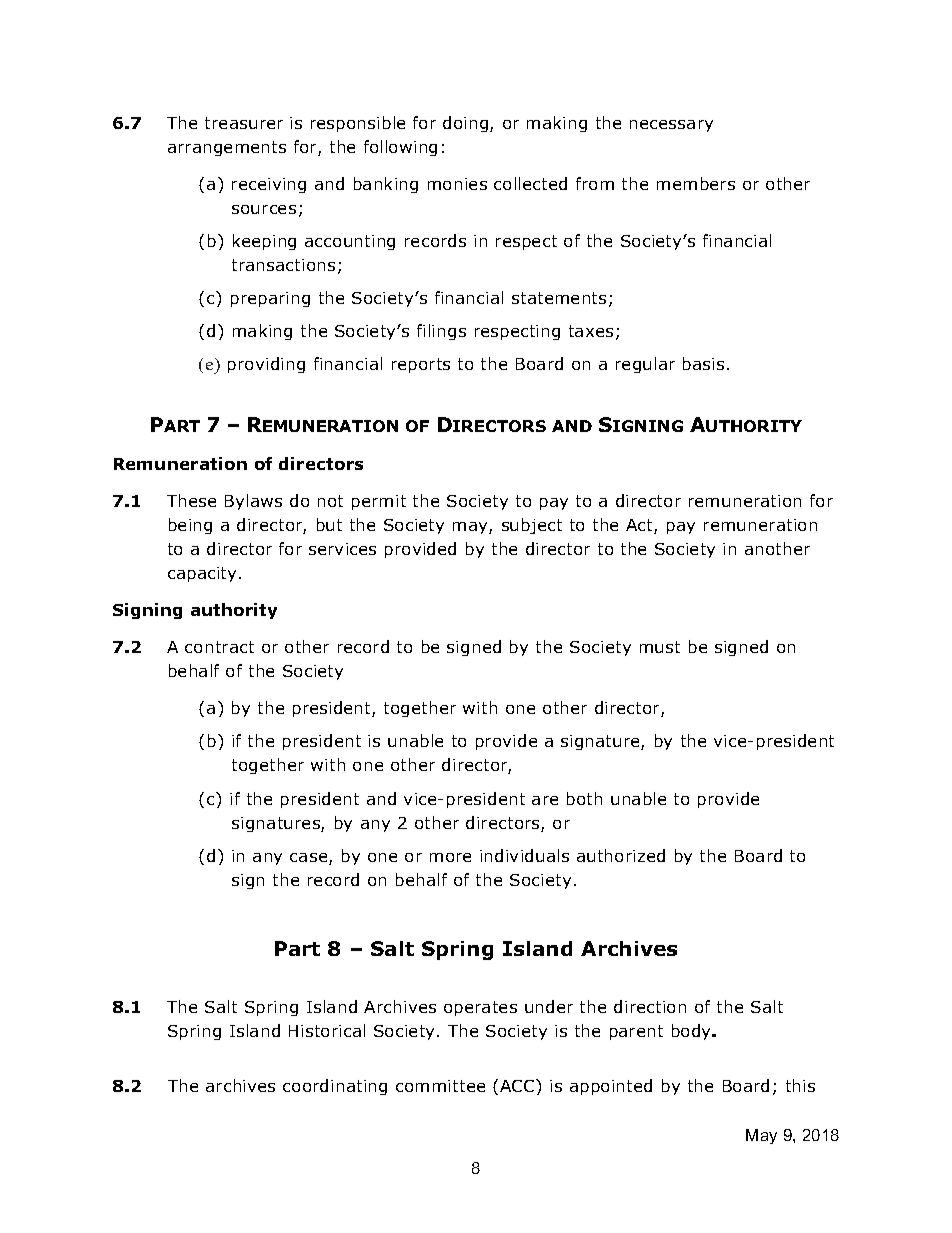 This screenshot has width=952, height=1233. What do you see at coordinates (441, 332) in the screenshot?
I see `filings` at bounding box center [441, 332].
